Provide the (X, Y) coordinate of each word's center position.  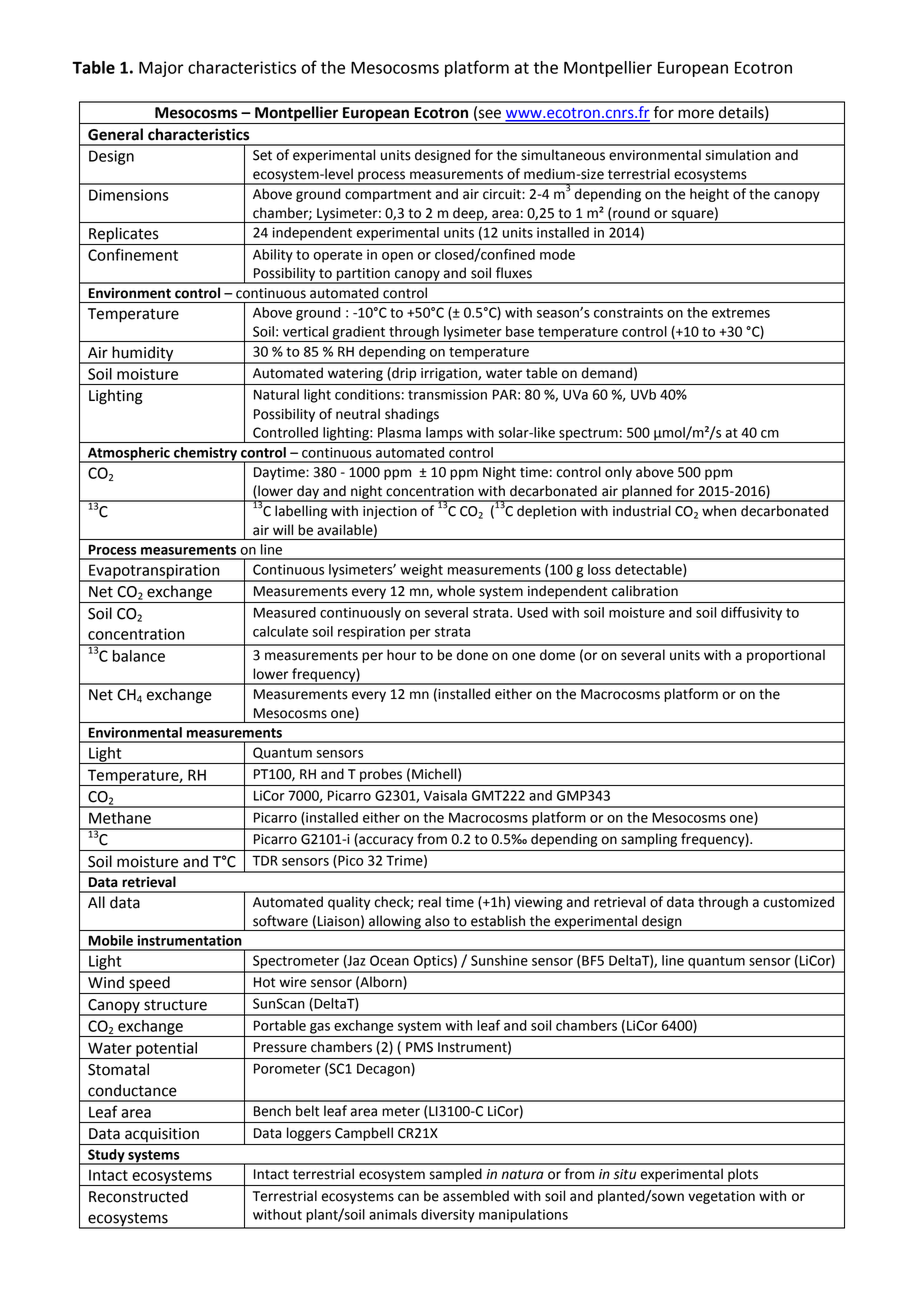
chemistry (205, 455)
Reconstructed (138, 1196)
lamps (444, 435)
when (719, 511)
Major (161, 69)
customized (798, 902)
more (696, 114)
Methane (120, 818)
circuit (503, 194)
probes (381, 775)
